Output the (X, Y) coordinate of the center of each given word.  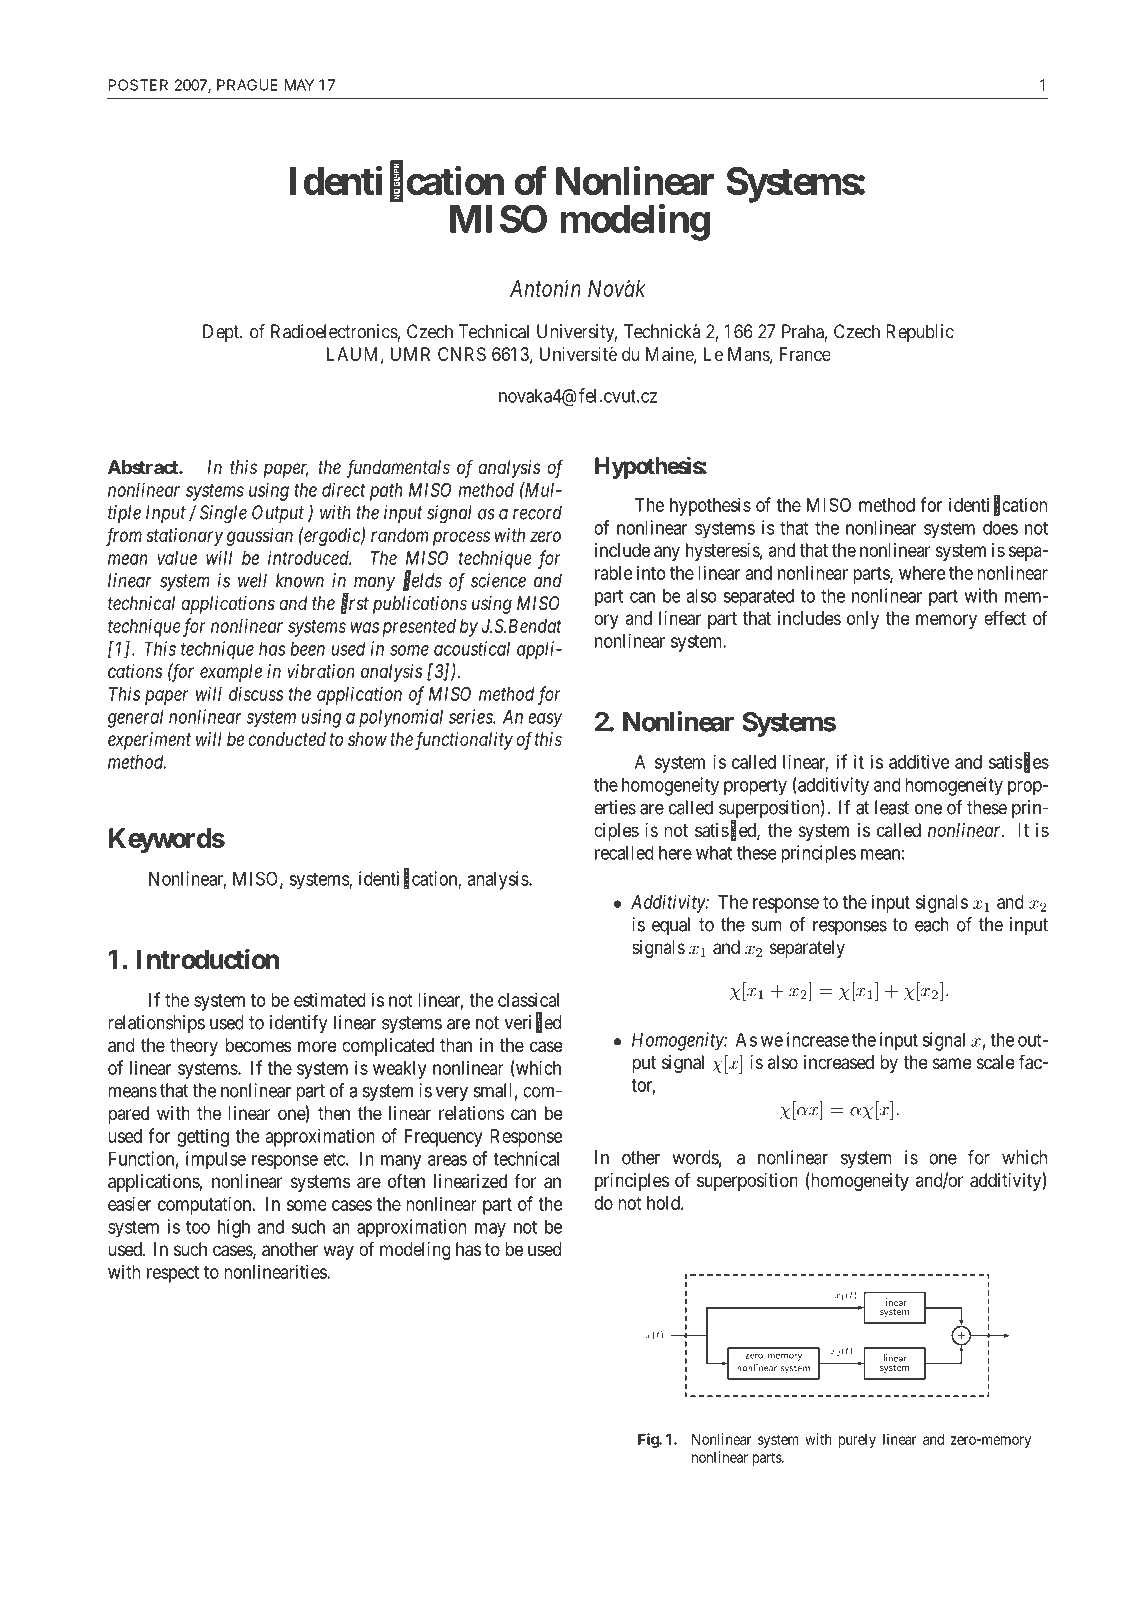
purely (857, 1441)
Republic (920, 333)
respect (173, 1274)
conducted (287, 739)
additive (919, 761)
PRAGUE (247, 85)
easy (545, 720)
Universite (578, 353)
